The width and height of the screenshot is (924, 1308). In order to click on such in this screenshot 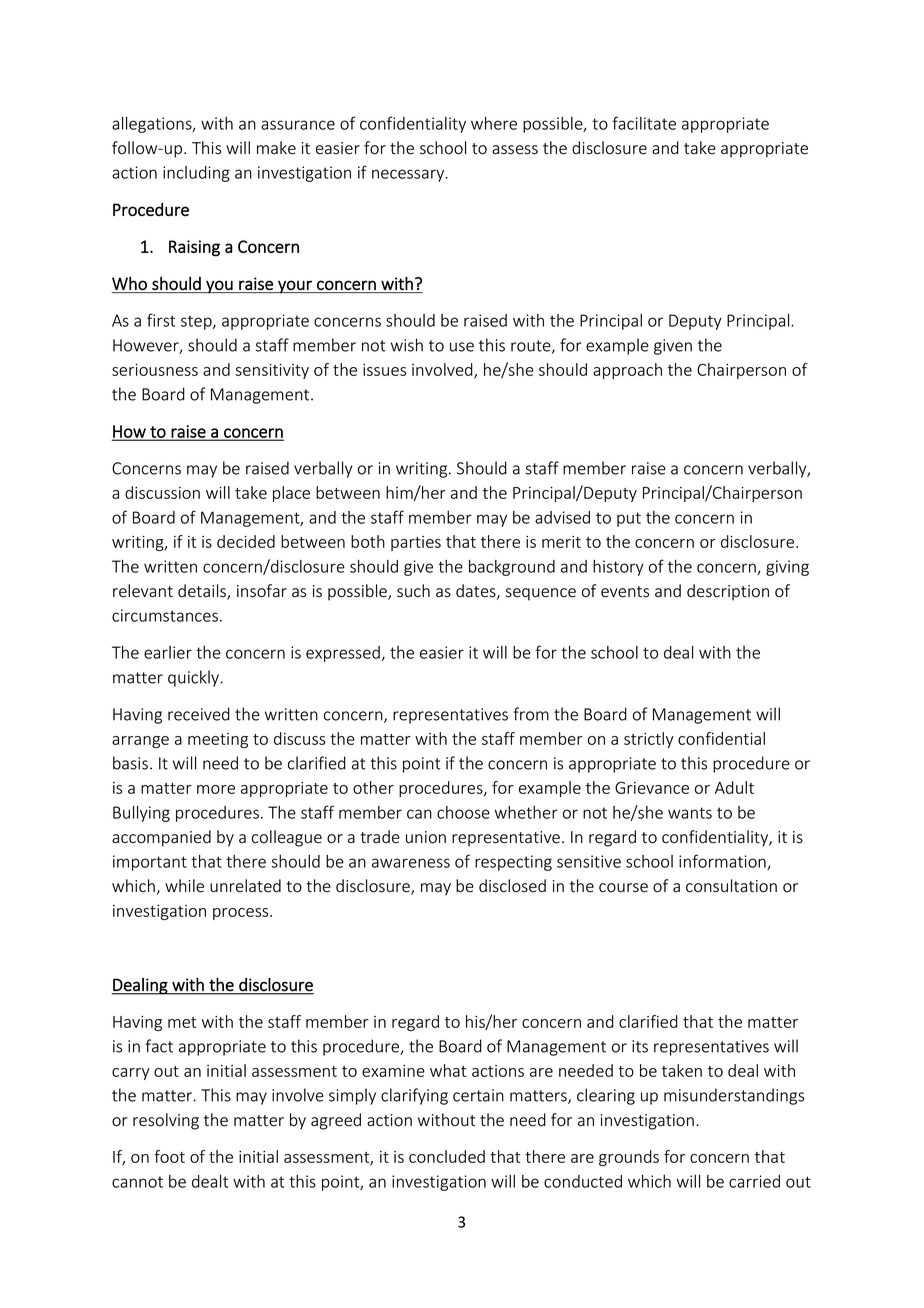, I will do `click(413, 591)`.
